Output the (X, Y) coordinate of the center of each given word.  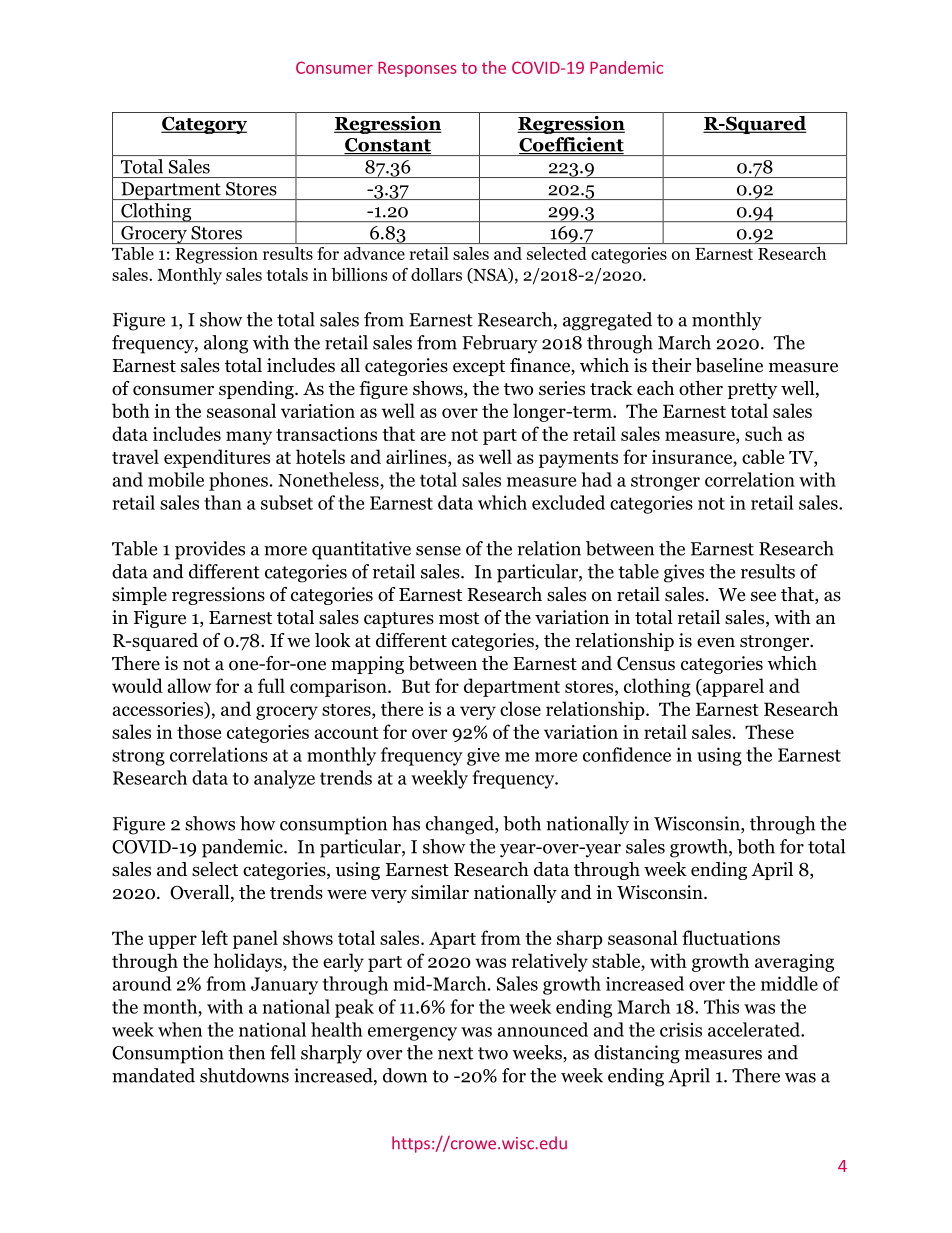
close (520, 708)
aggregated (607, 321)
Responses (417, 69)
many (249, 438)
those (199, 731)
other (701, 388)
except (479, 368)
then (246, 1052)
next (455, 1053)
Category (204, 125)
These (769, 731)
